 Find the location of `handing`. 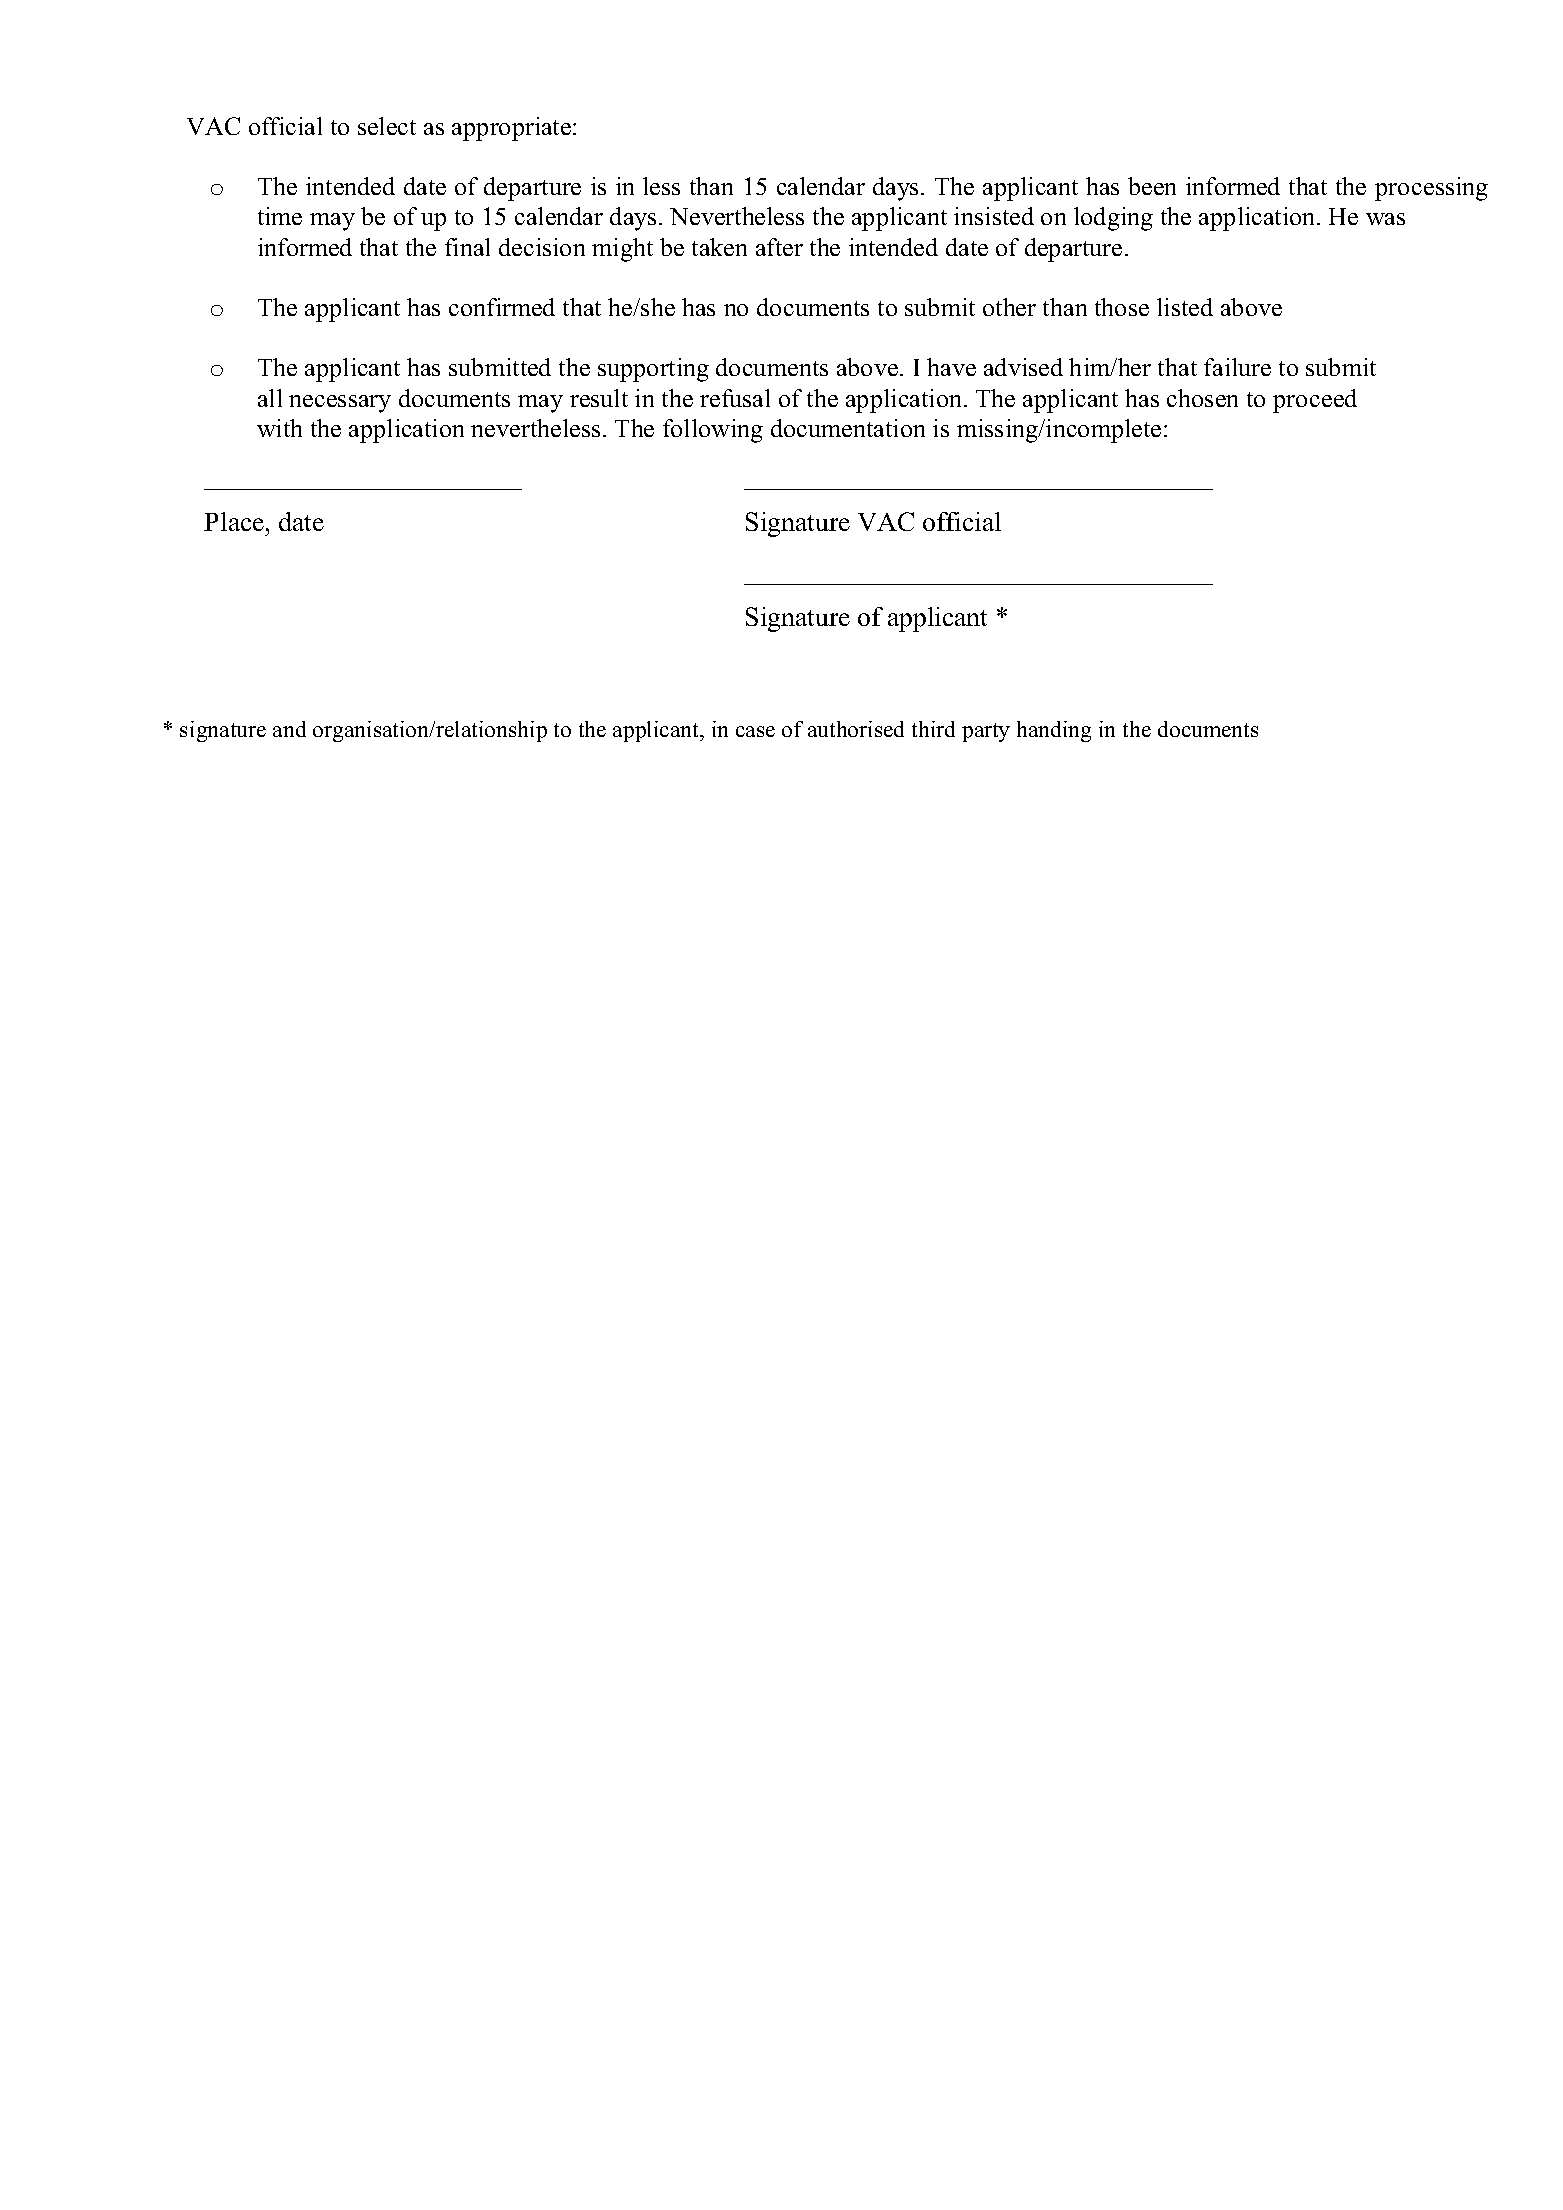

handing is located at coordinates (1054, 731).
